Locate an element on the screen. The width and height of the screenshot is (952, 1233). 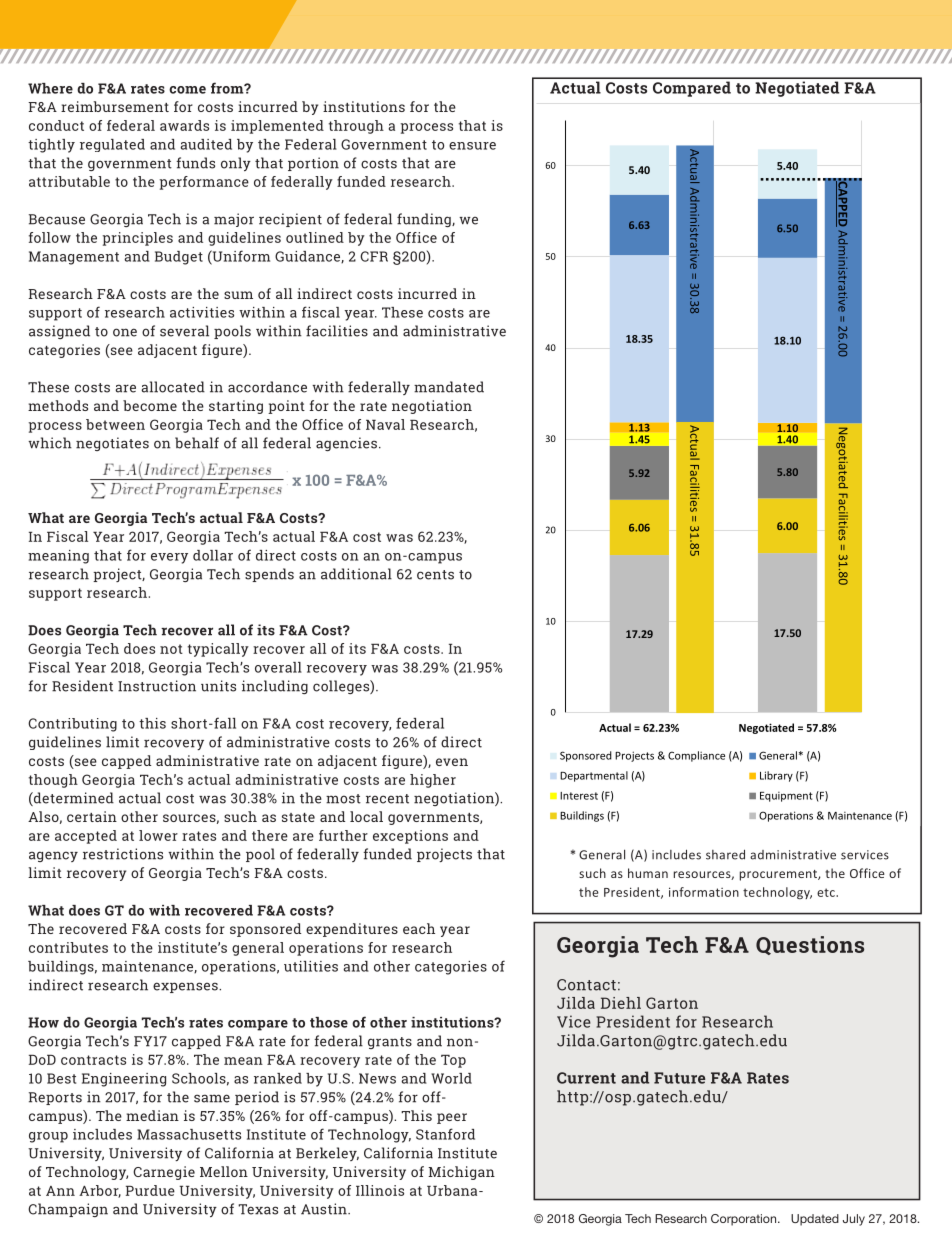
contributes is located at coordinates (68, 947).
